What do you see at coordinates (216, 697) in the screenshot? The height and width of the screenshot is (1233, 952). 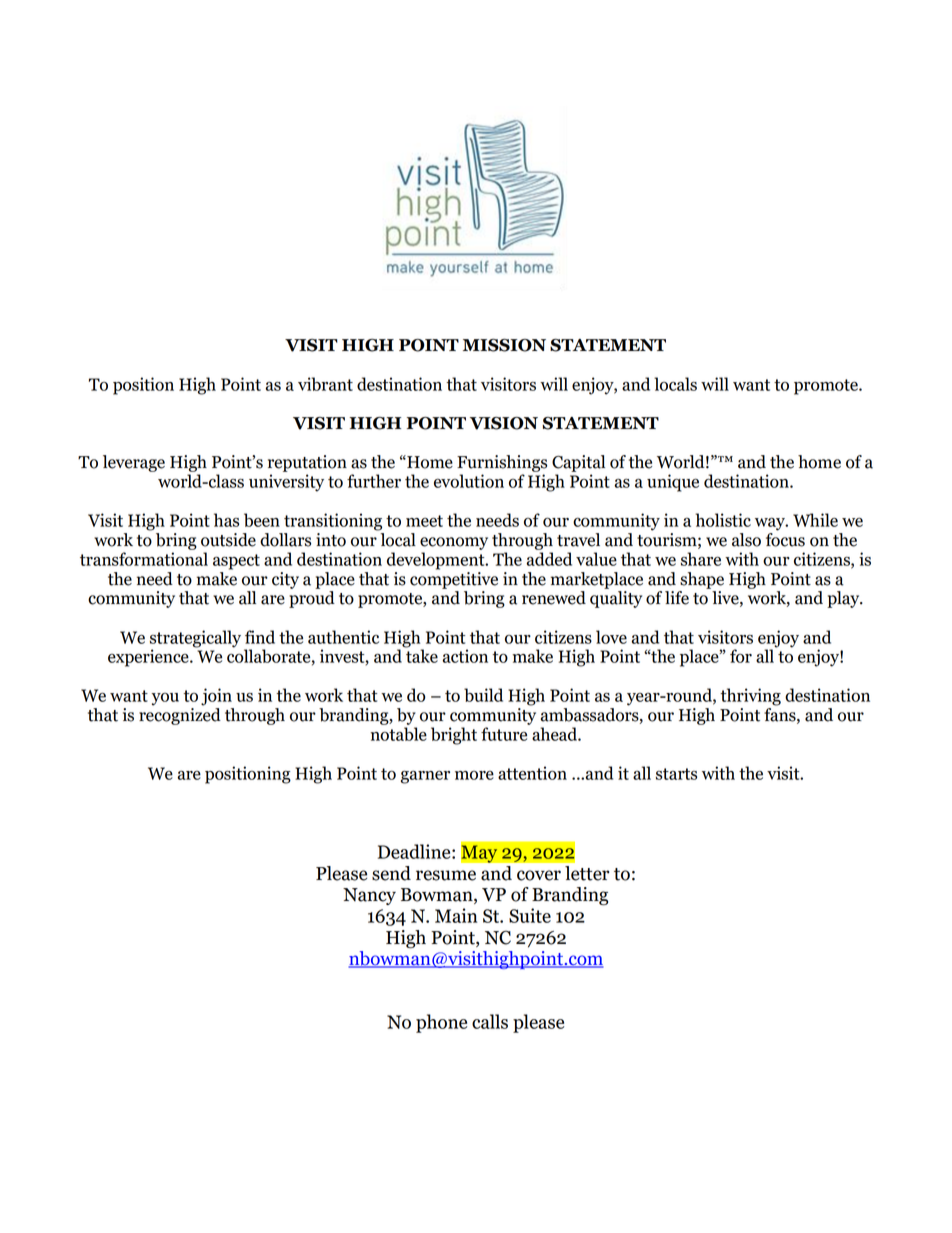 I see `join` at bounding box center [216, 697].
